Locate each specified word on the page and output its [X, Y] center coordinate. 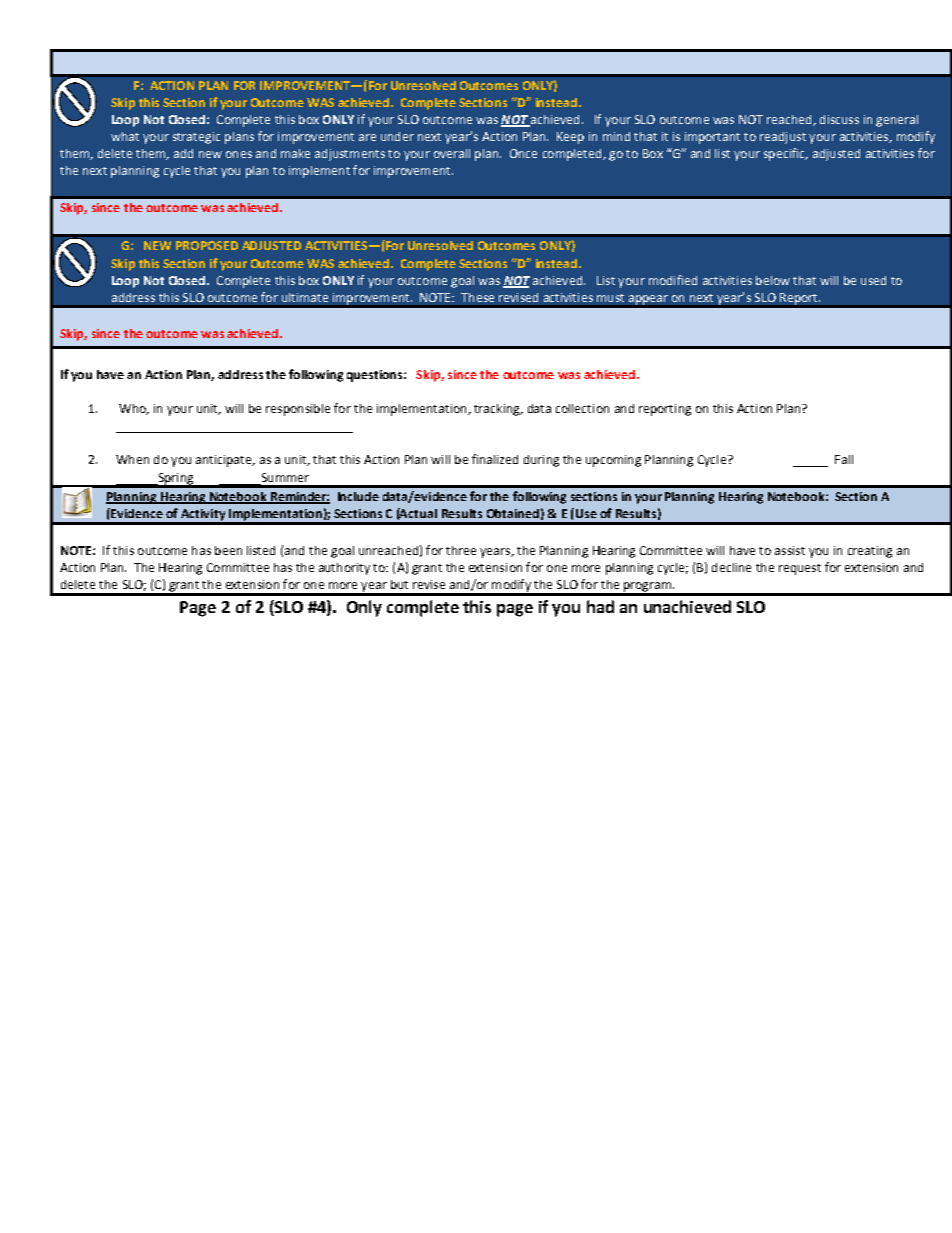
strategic [196, 138]
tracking [498, 410]
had [600, 606]
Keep [570, 138]
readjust [783, 138]
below [773, 280]
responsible [298, 410]
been [228, 550]
